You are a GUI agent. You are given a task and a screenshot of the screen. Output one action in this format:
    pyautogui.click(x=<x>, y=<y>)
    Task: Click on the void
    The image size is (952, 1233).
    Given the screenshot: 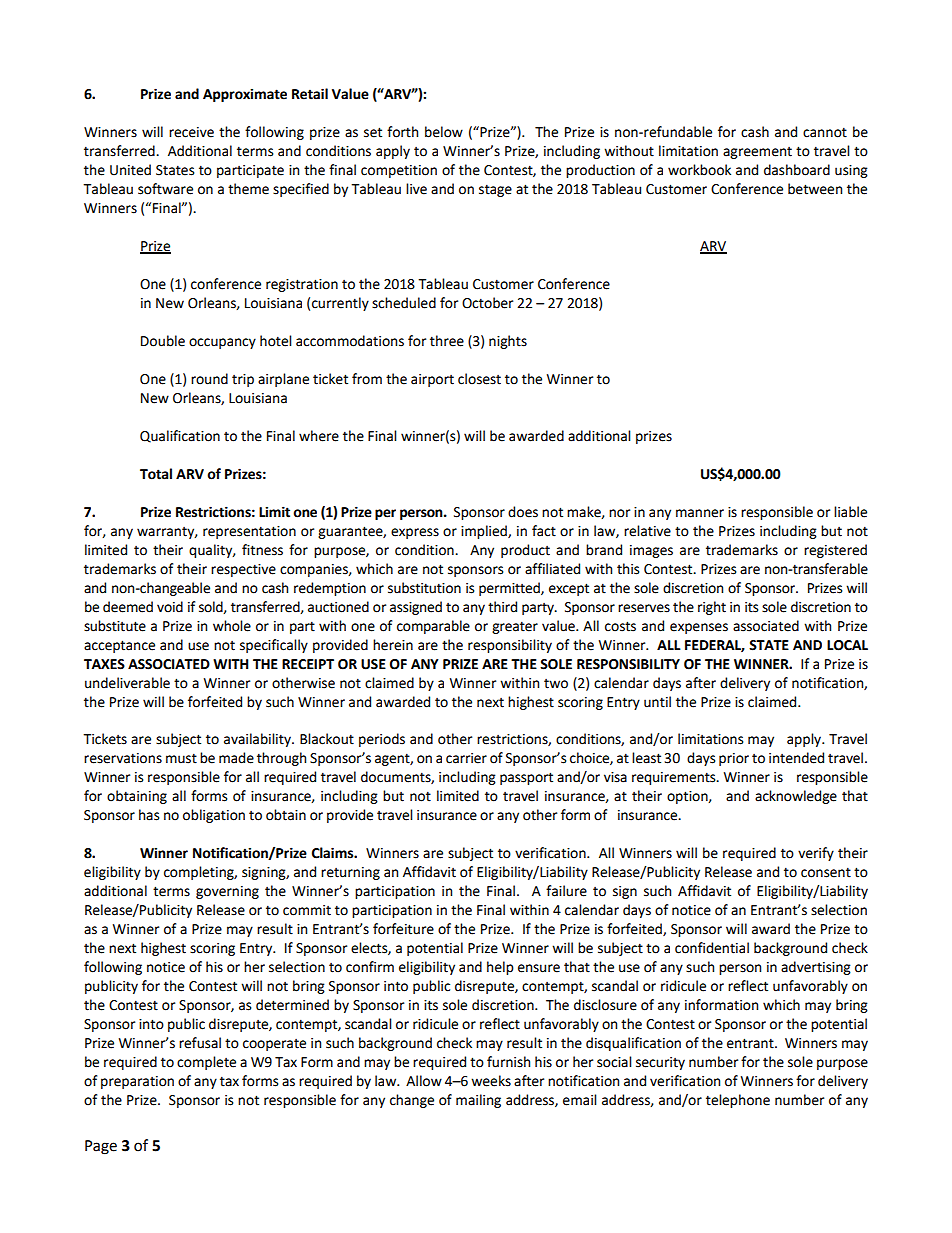 What is the action you would take?
    pyautogui.click(x=170, y=607)
